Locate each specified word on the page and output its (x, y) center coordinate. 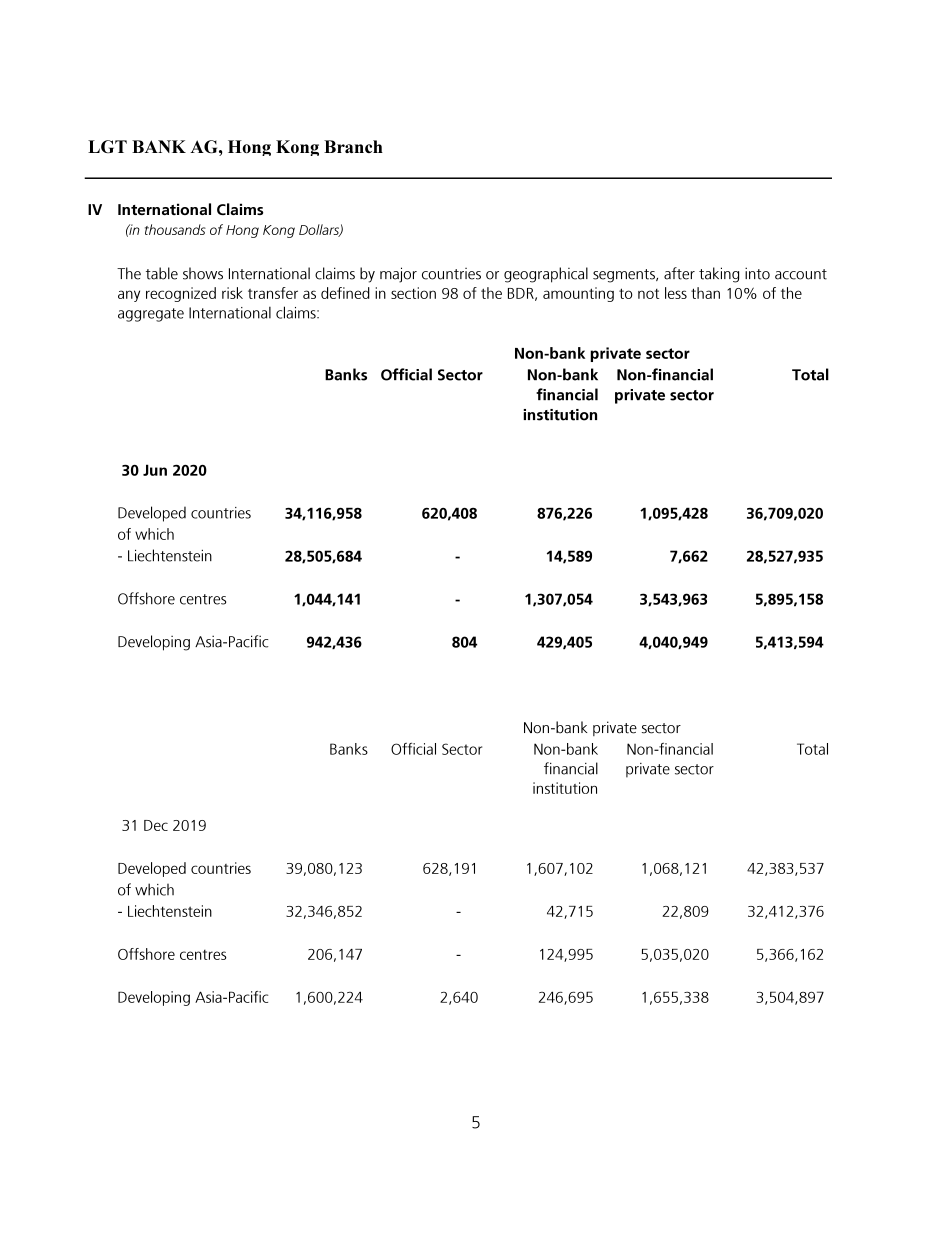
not (648, 294)
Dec (156, 825)
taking (719, 275)
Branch (353, 146)
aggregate (151, 315)
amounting (578, 294)
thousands (175, 229)
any (129, 296)
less (676, 293)
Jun (155, 470)
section (413, 293)
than (705, 293)
